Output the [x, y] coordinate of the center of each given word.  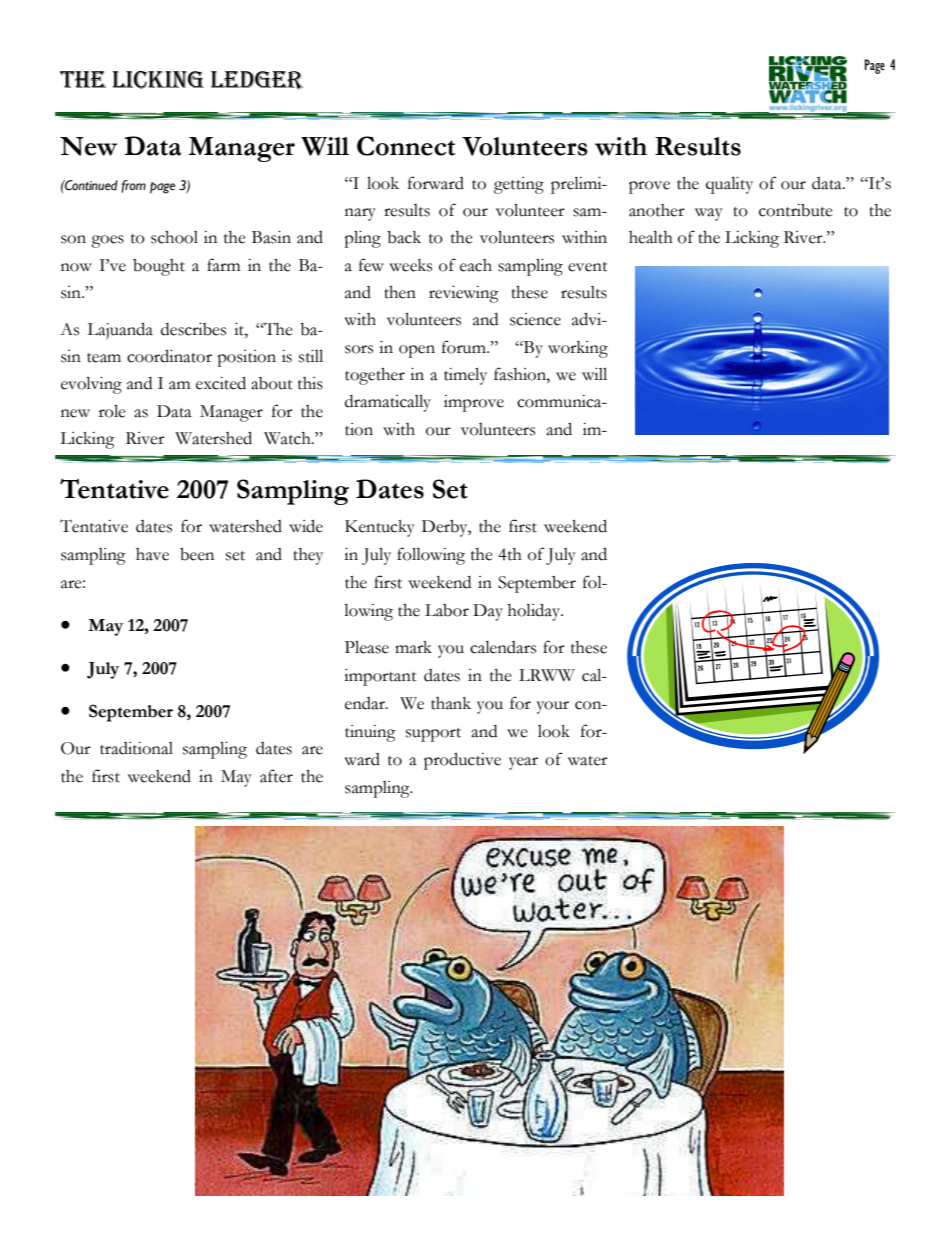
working [578, 349]
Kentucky [380, 528]
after [276, 776]
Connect [406, 146]
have [152, 554]
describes [193, 329]
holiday [535, 612]
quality [729, 185]
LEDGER [257, 80]
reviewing [464, 294]
